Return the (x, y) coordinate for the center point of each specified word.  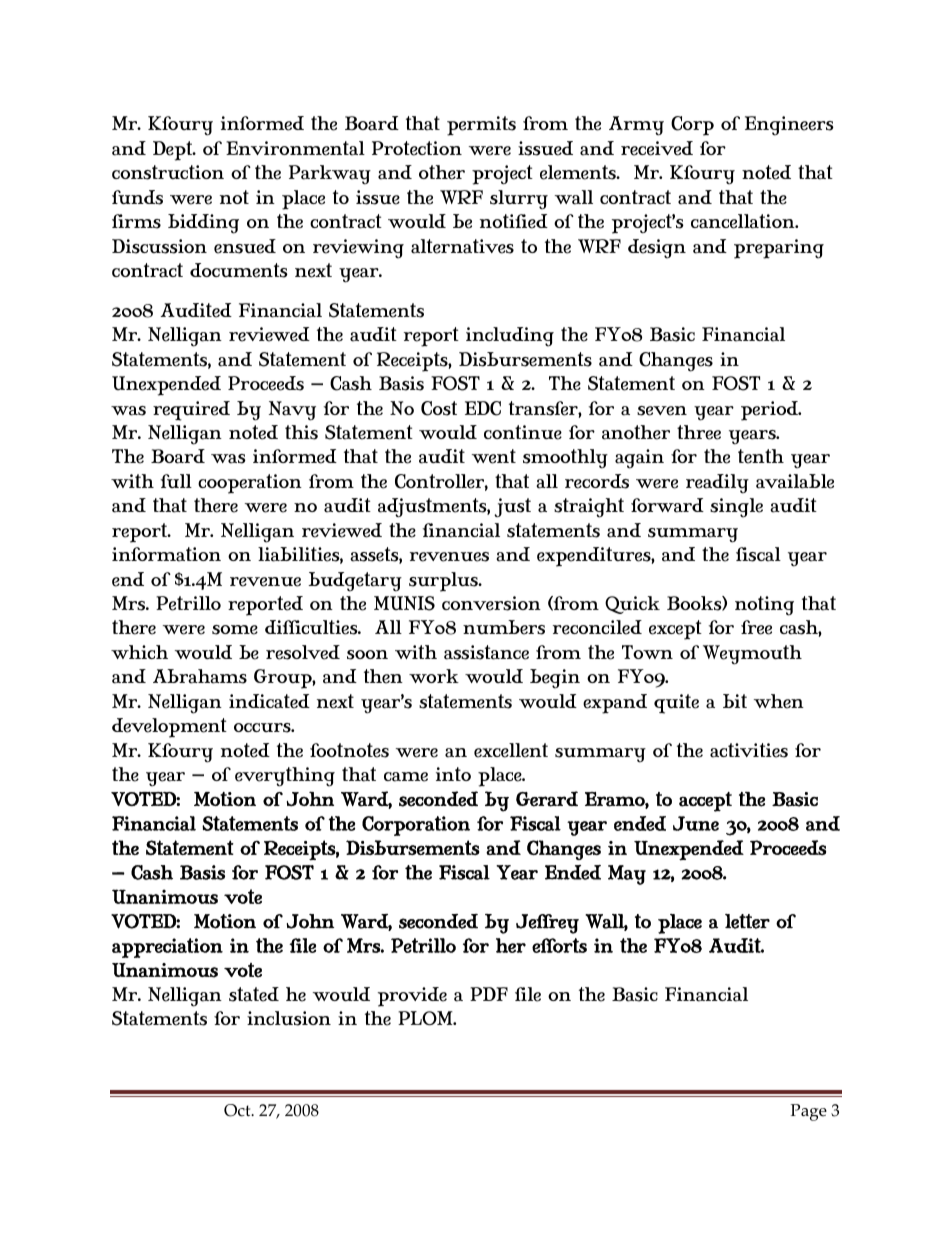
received (657, 148)
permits (481, 126)
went (494, 456)
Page (809, 1112)
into (453, 774)
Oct (238, 1110)
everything (285, 777)
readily (717, 484)
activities (749, 750)
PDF (489, 994)
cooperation (250, 484)
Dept (174, 151)
